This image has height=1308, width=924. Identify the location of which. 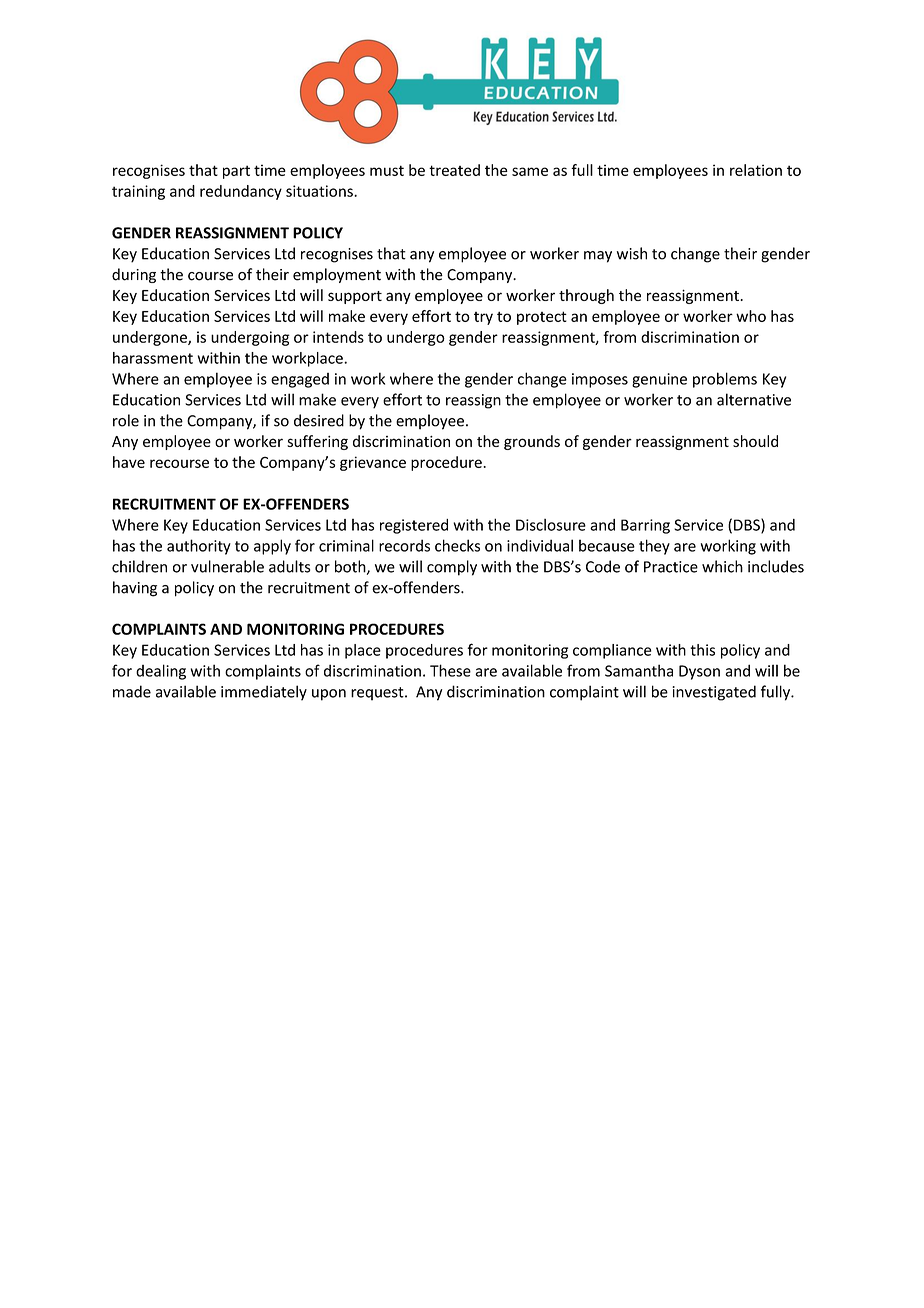
(722, 566).
